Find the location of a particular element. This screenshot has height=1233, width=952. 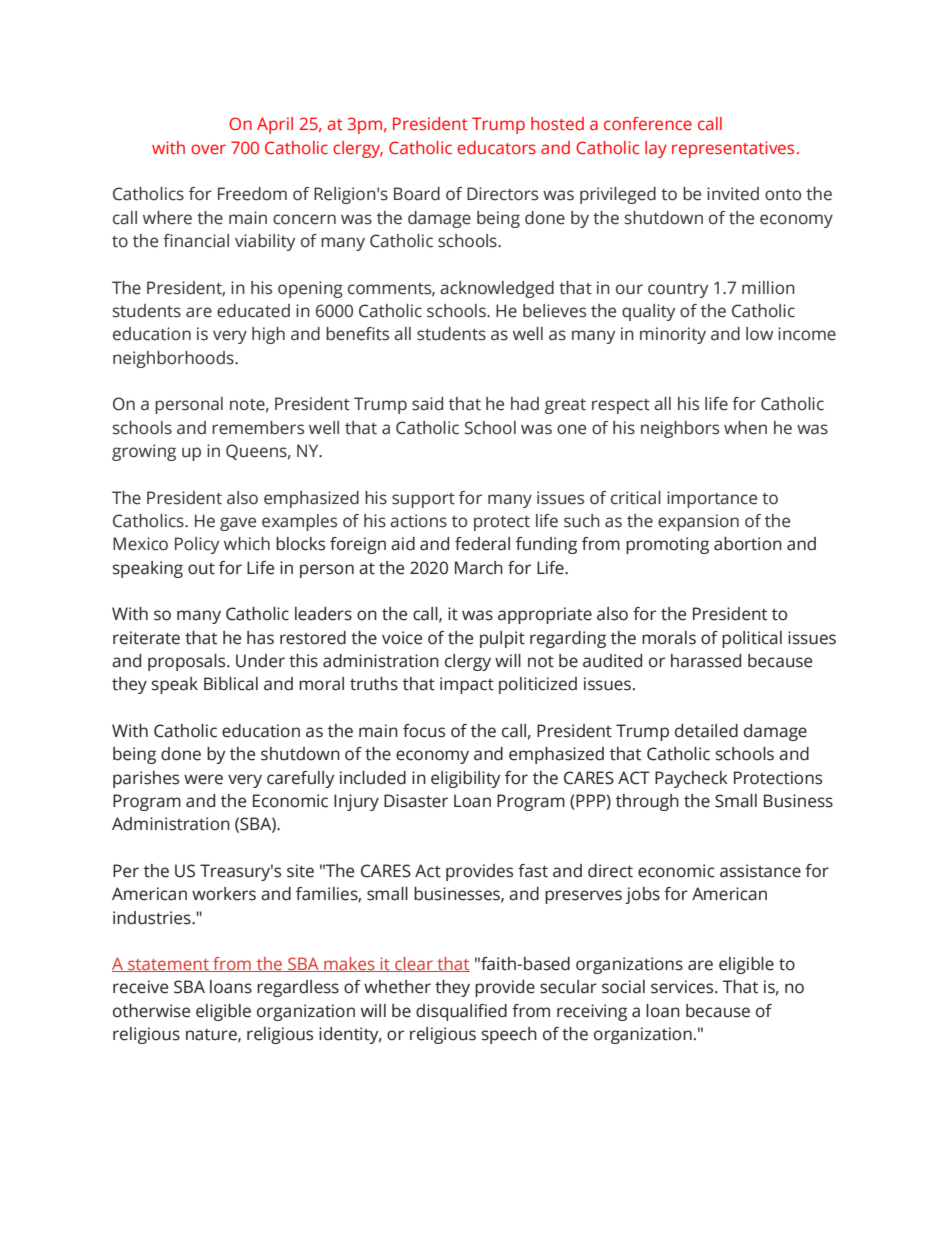

otherwise is located at coordinates (151, 1011).
